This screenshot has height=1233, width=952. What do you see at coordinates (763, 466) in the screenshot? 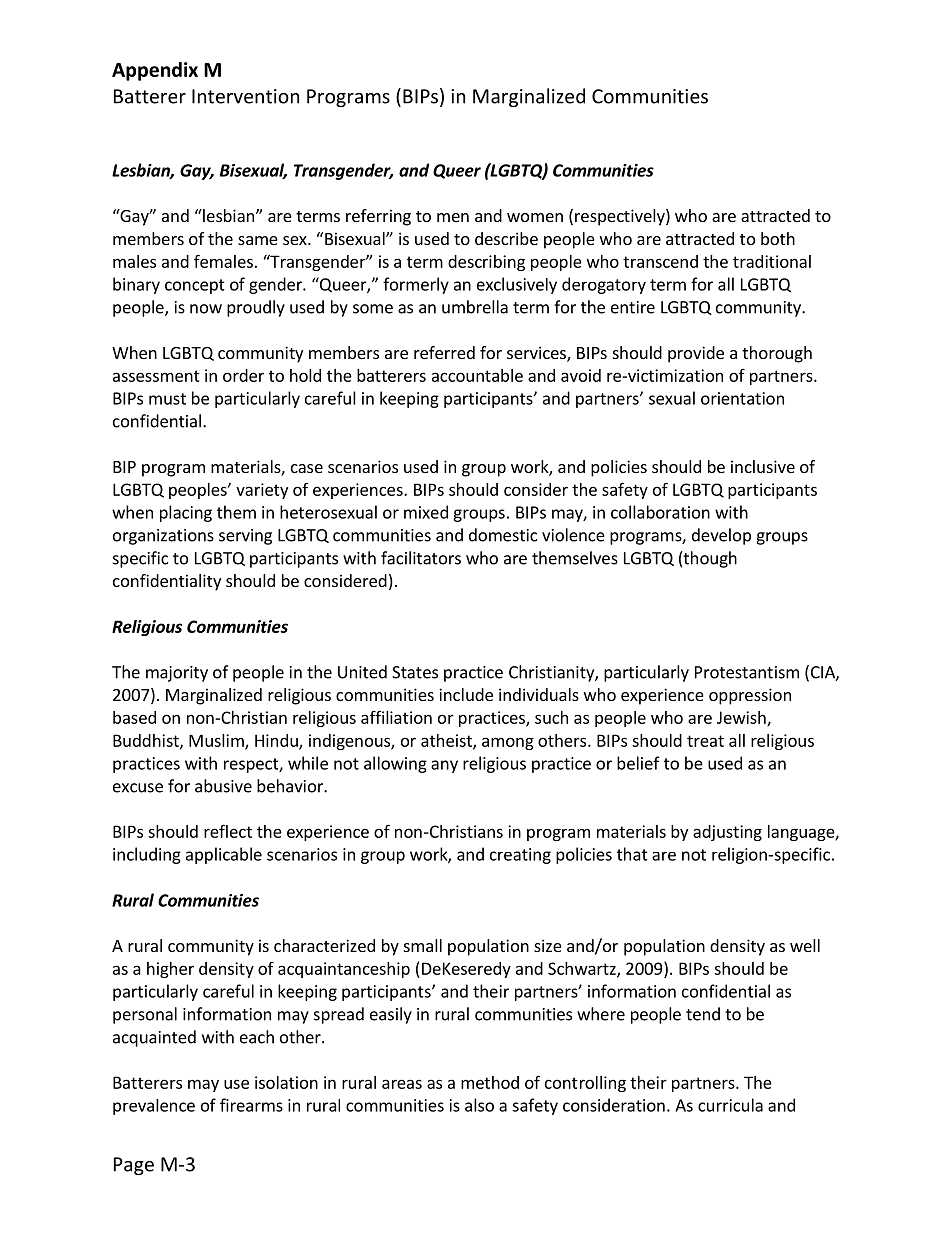
I see `inclusive` at bounding box center [763, 466].
